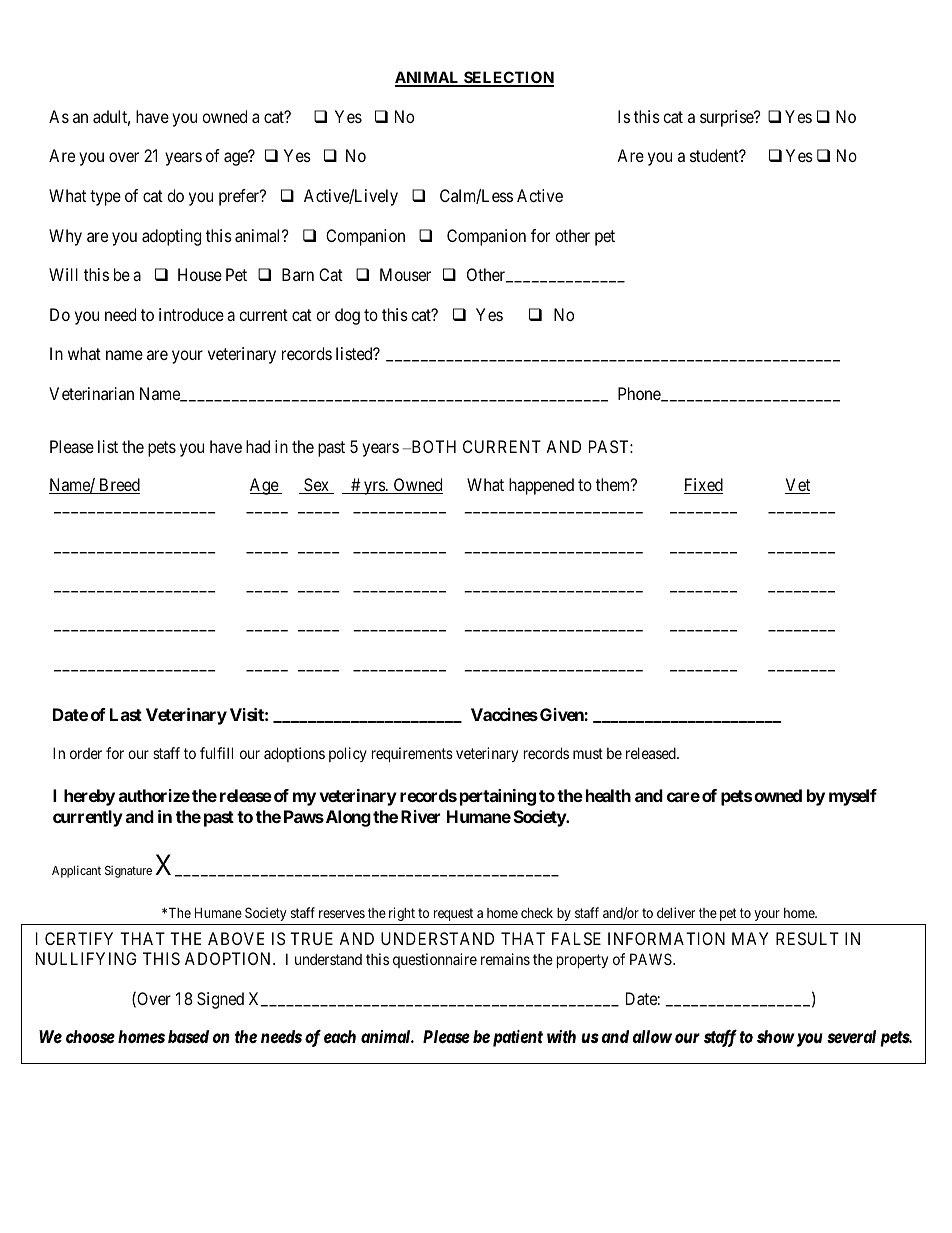  What do you see at coordinates (727, 118) in the page?
I see `surprise` at bounding box center [727, 118].
